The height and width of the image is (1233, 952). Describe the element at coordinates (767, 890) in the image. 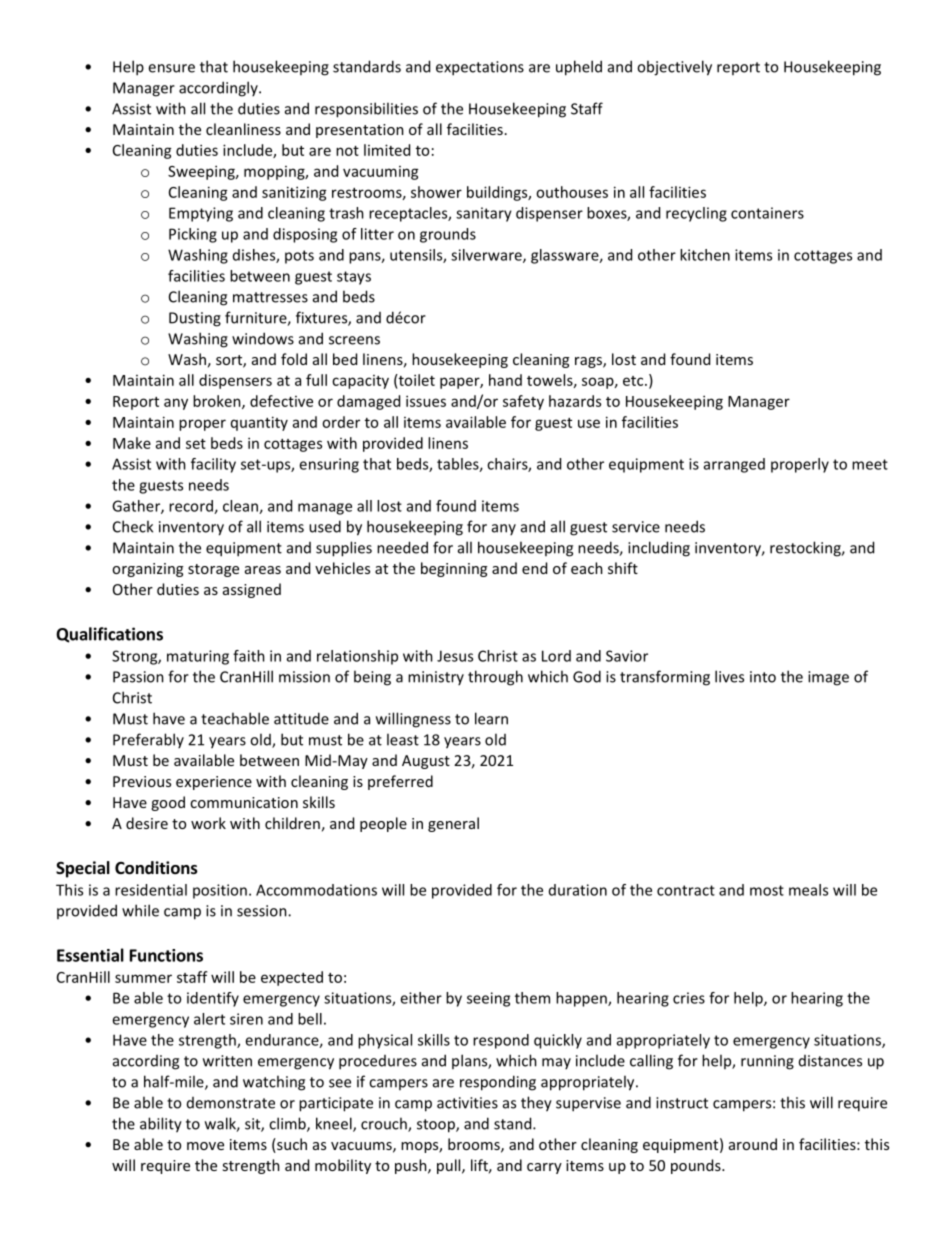

I see `most` at that location.
